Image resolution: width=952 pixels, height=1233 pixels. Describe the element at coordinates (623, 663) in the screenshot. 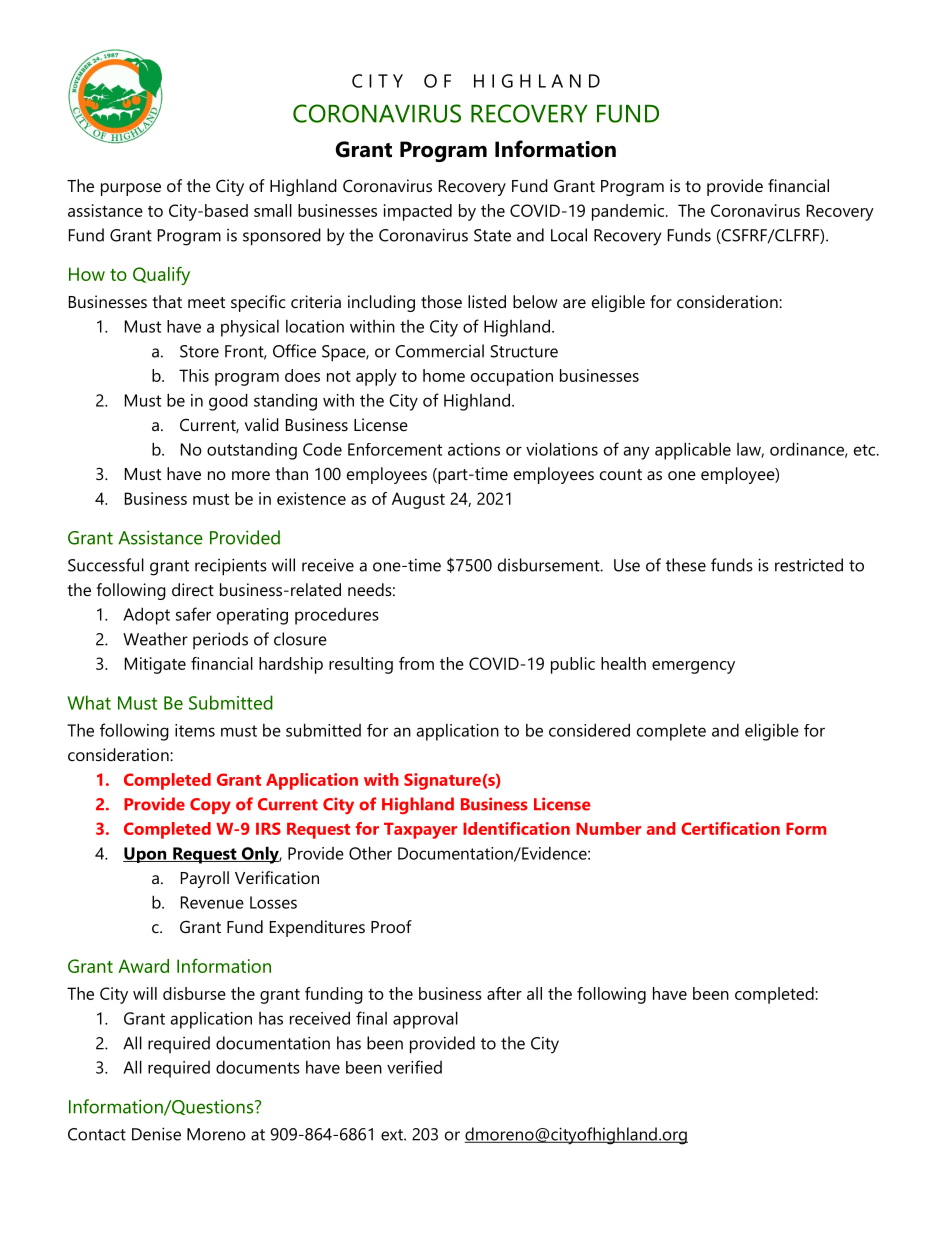

I see `health` at that location.
